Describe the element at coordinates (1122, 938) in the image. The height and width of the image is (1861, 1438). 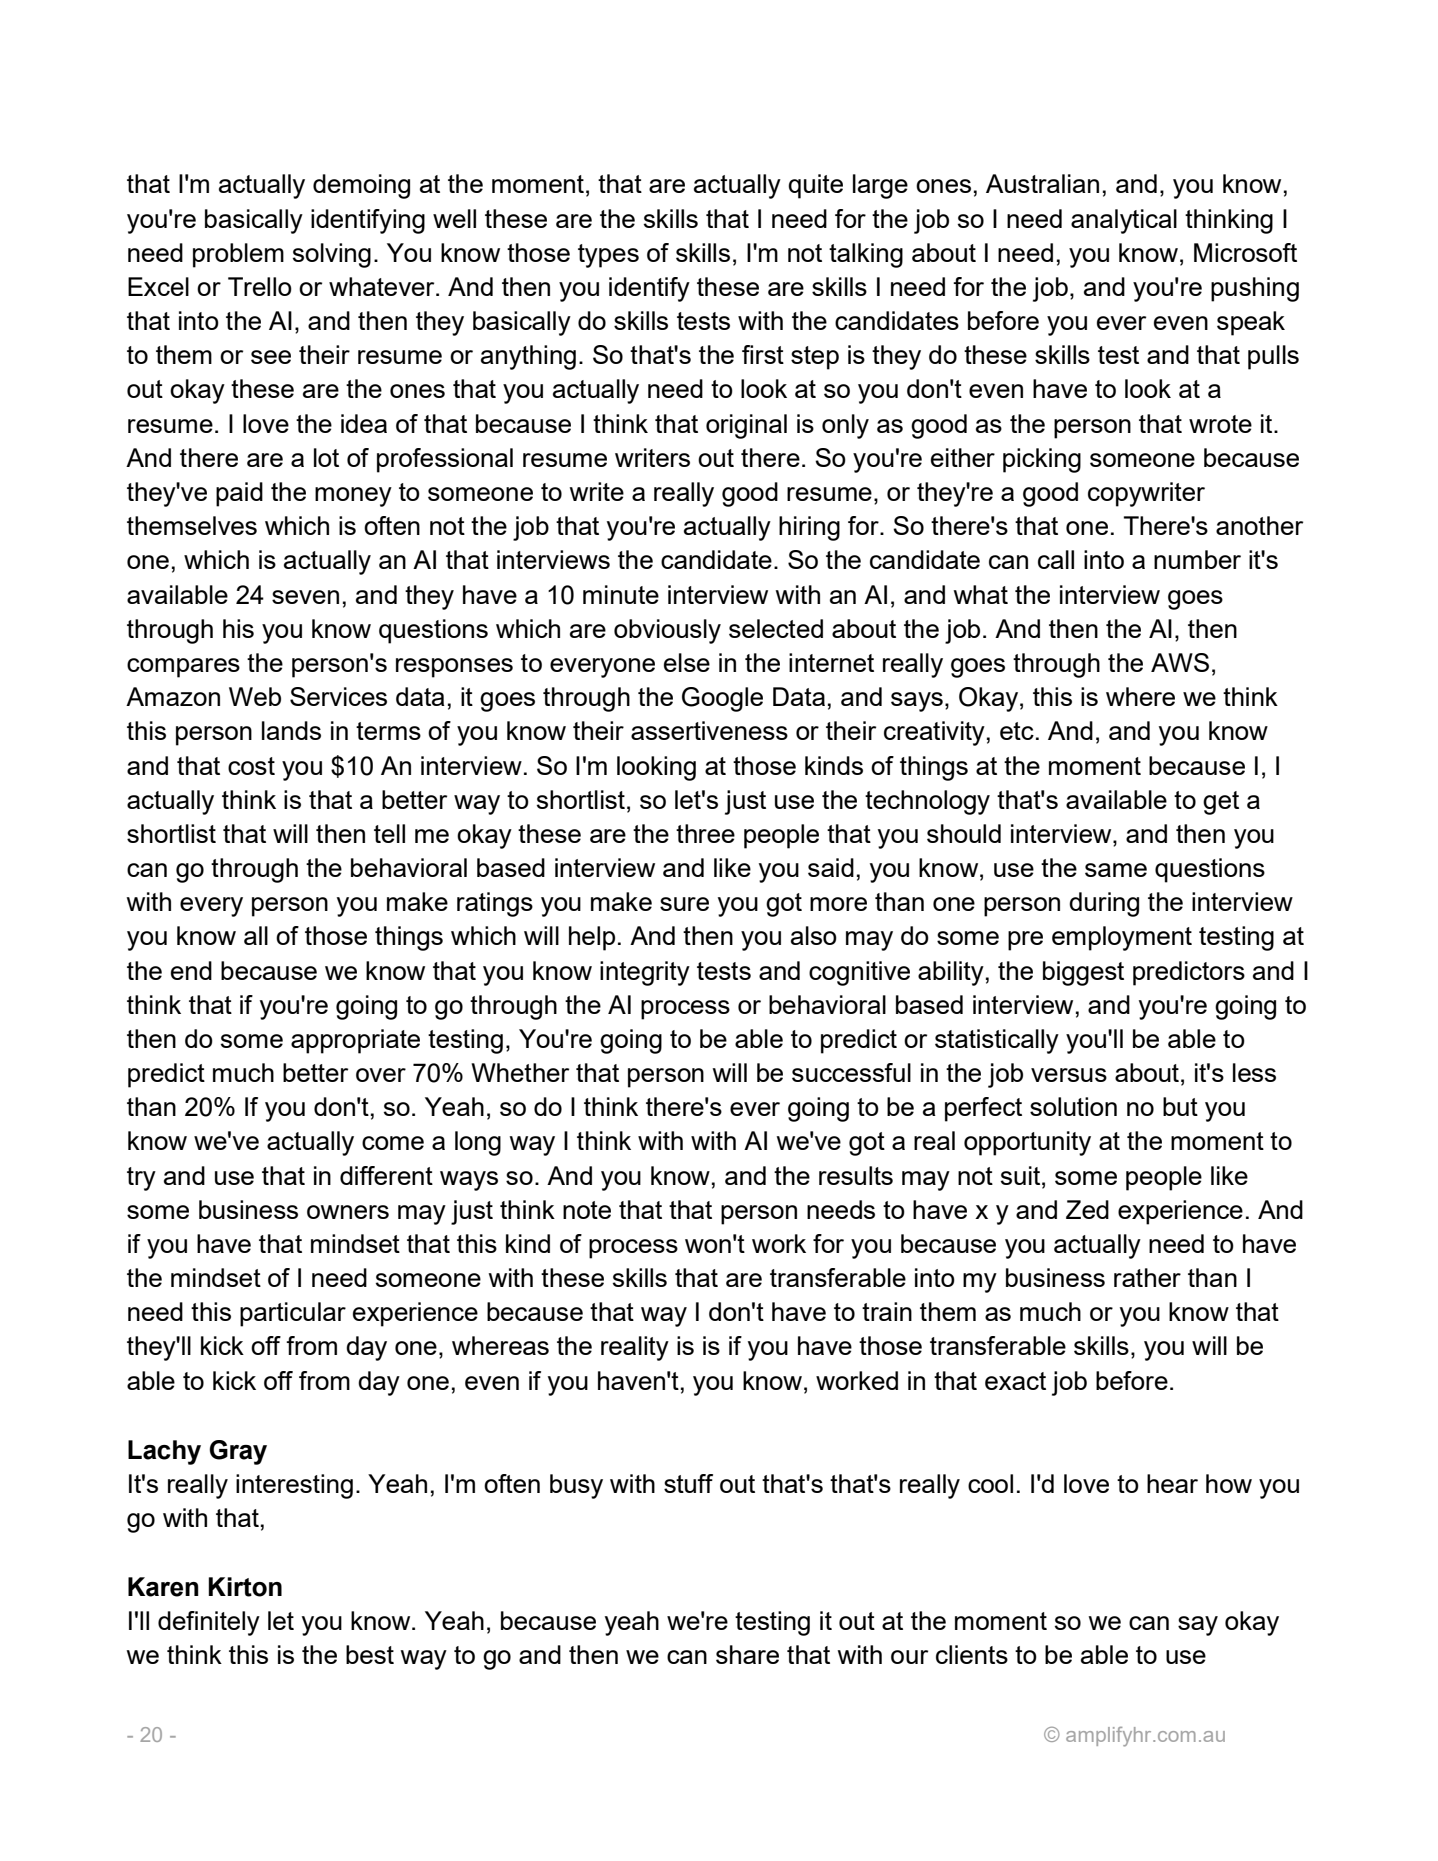
I see `employment` at that location.
